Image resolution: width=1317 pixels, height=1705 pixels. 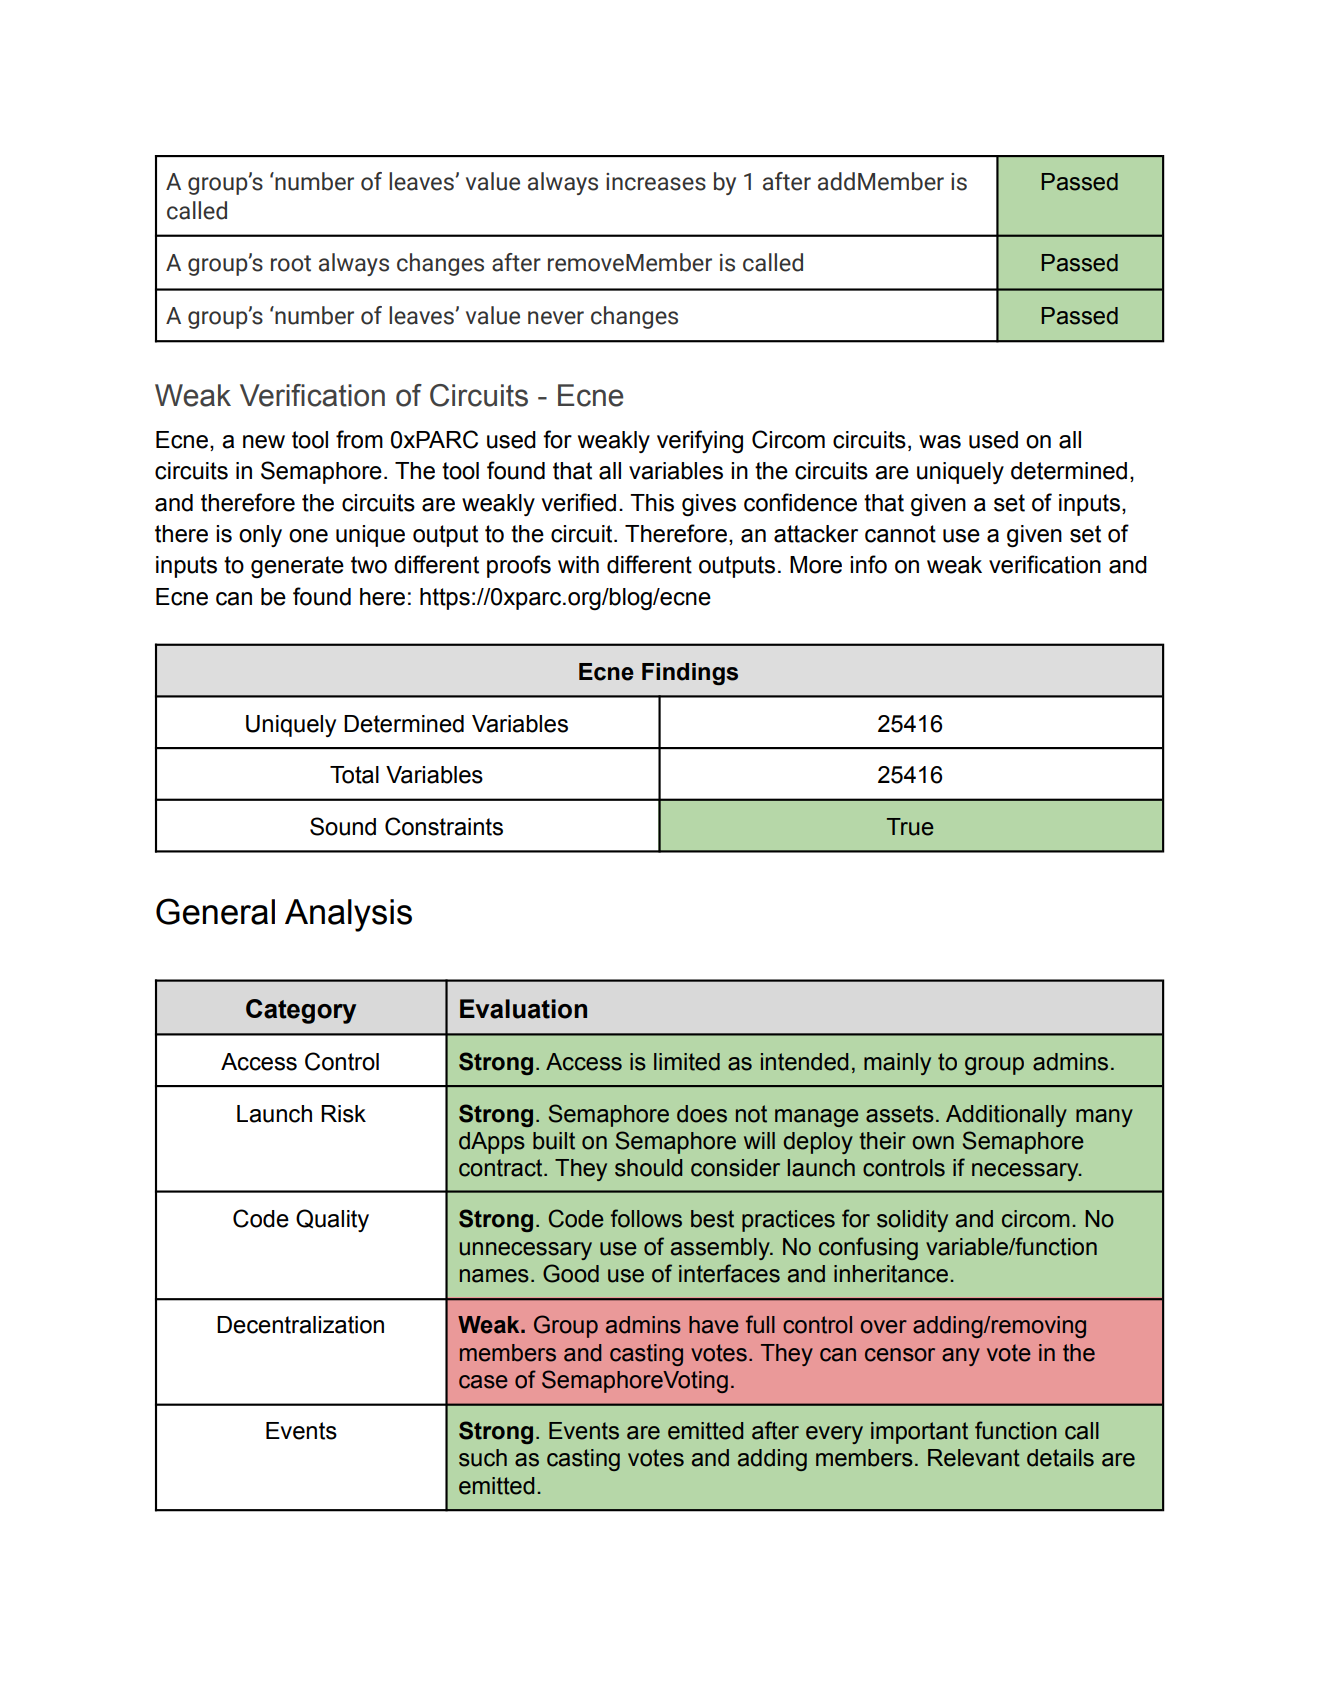 What do you see at coordinates (343, 826) in the document?
I see `Sound` at bounding box center [343, 826].
